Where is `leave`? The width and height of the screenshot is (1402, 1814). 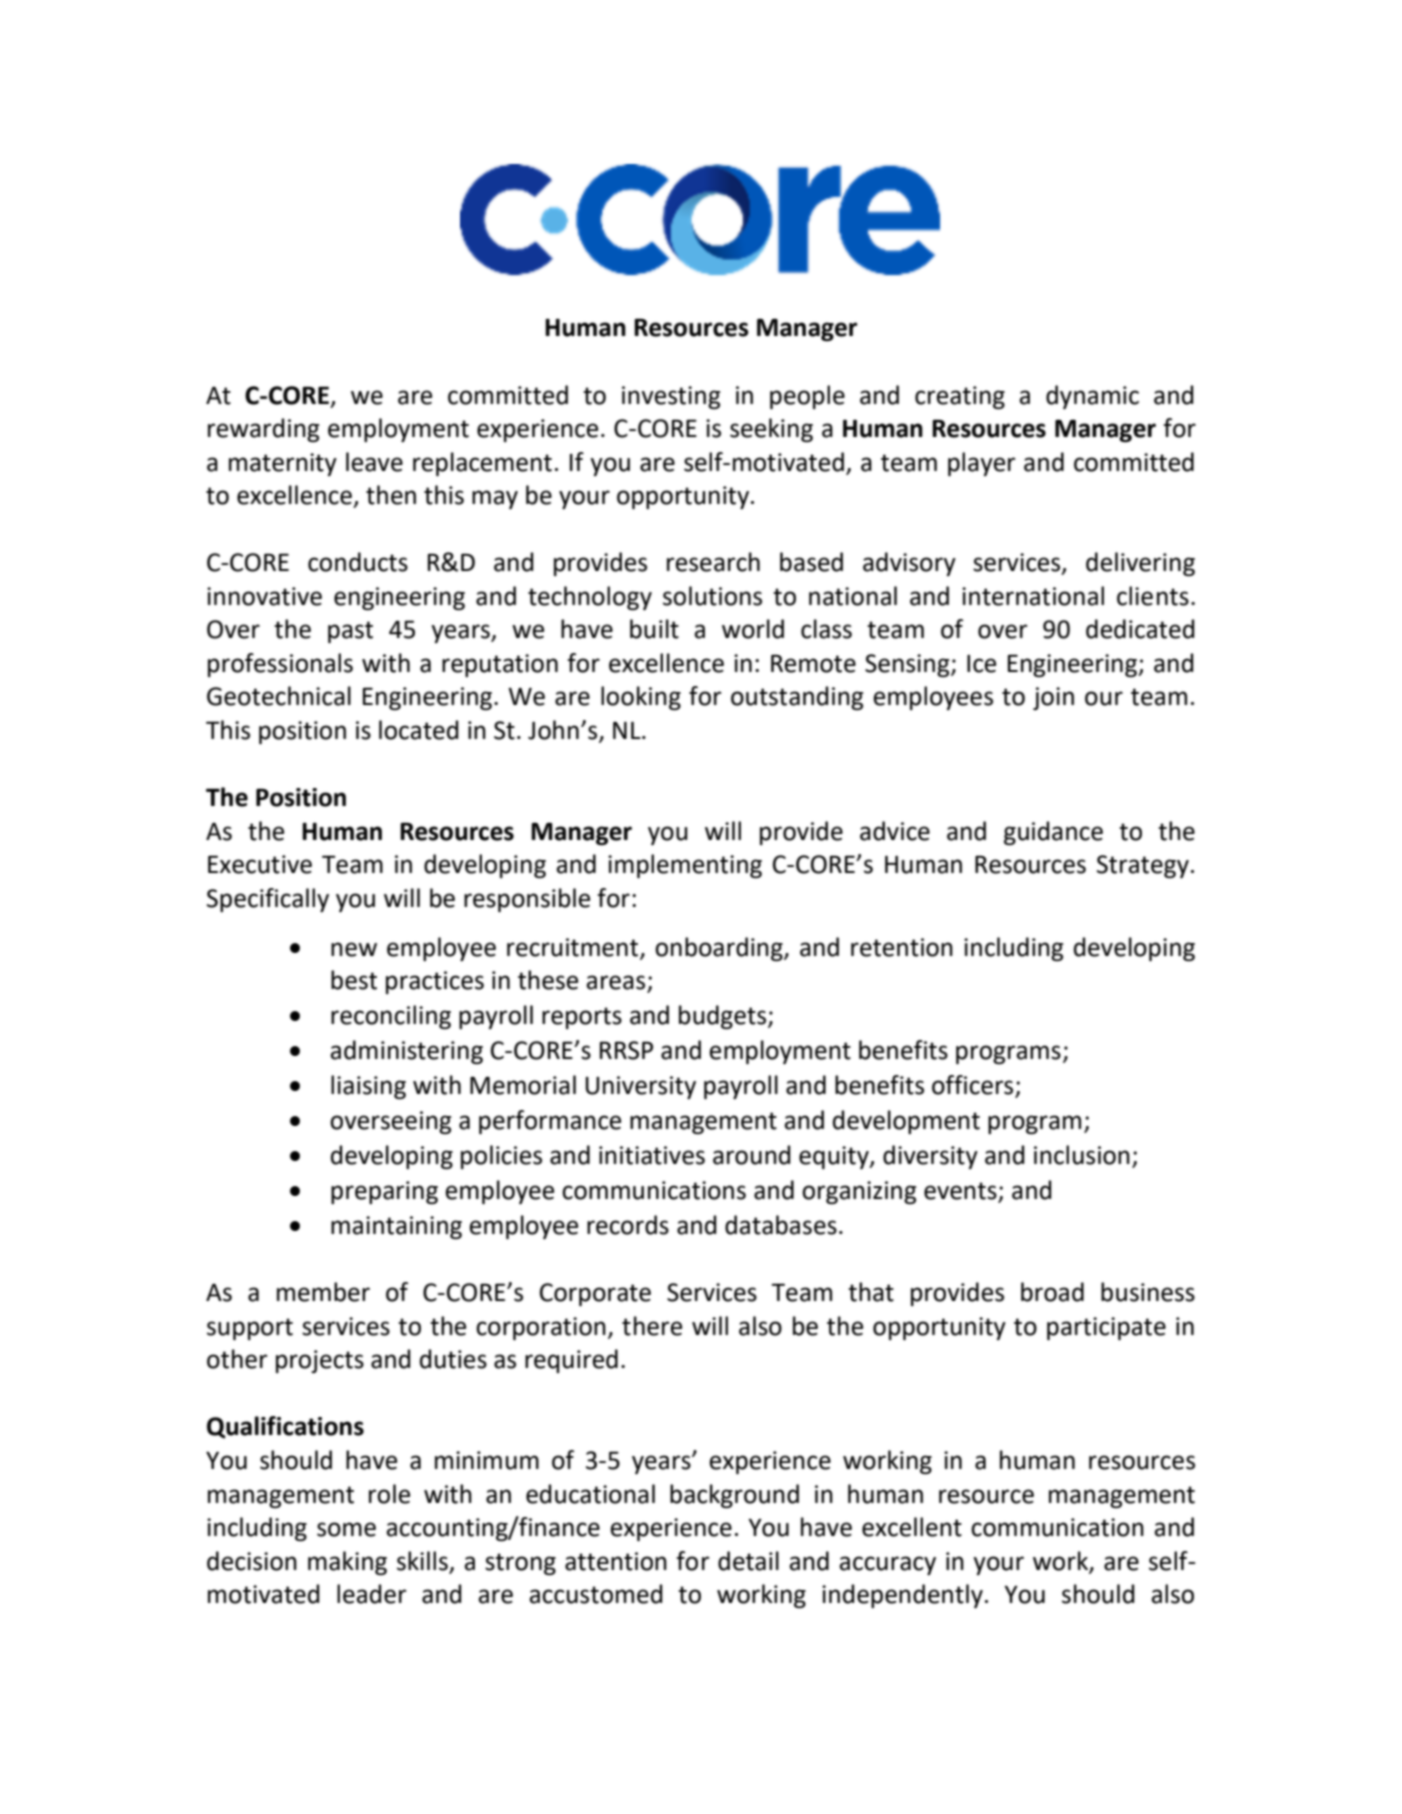
leave is located at coordinates (374, 462).
